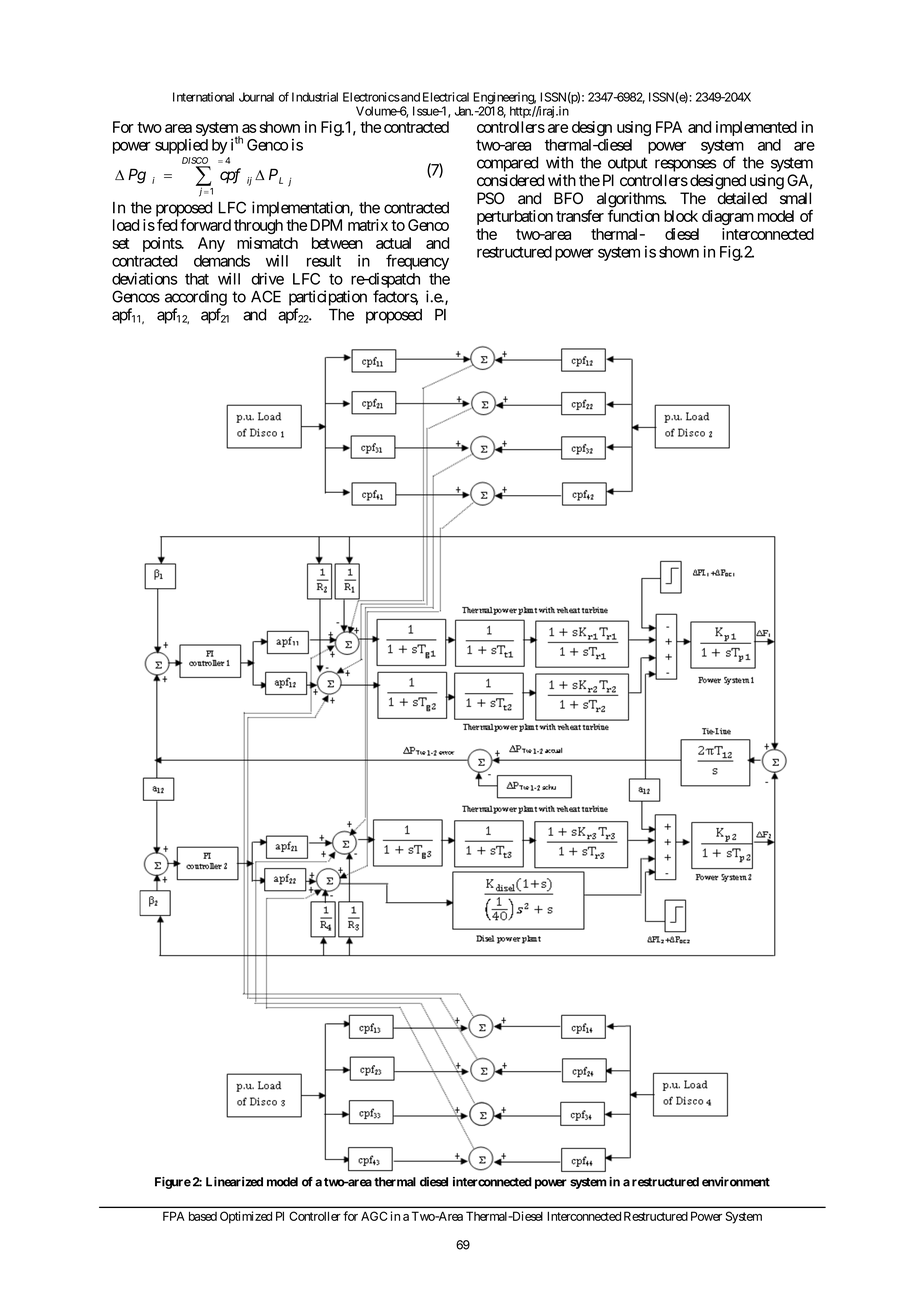  Describe the element at coordinates (234, 1182) in the screenshot. I see `Linearized` at that location.
